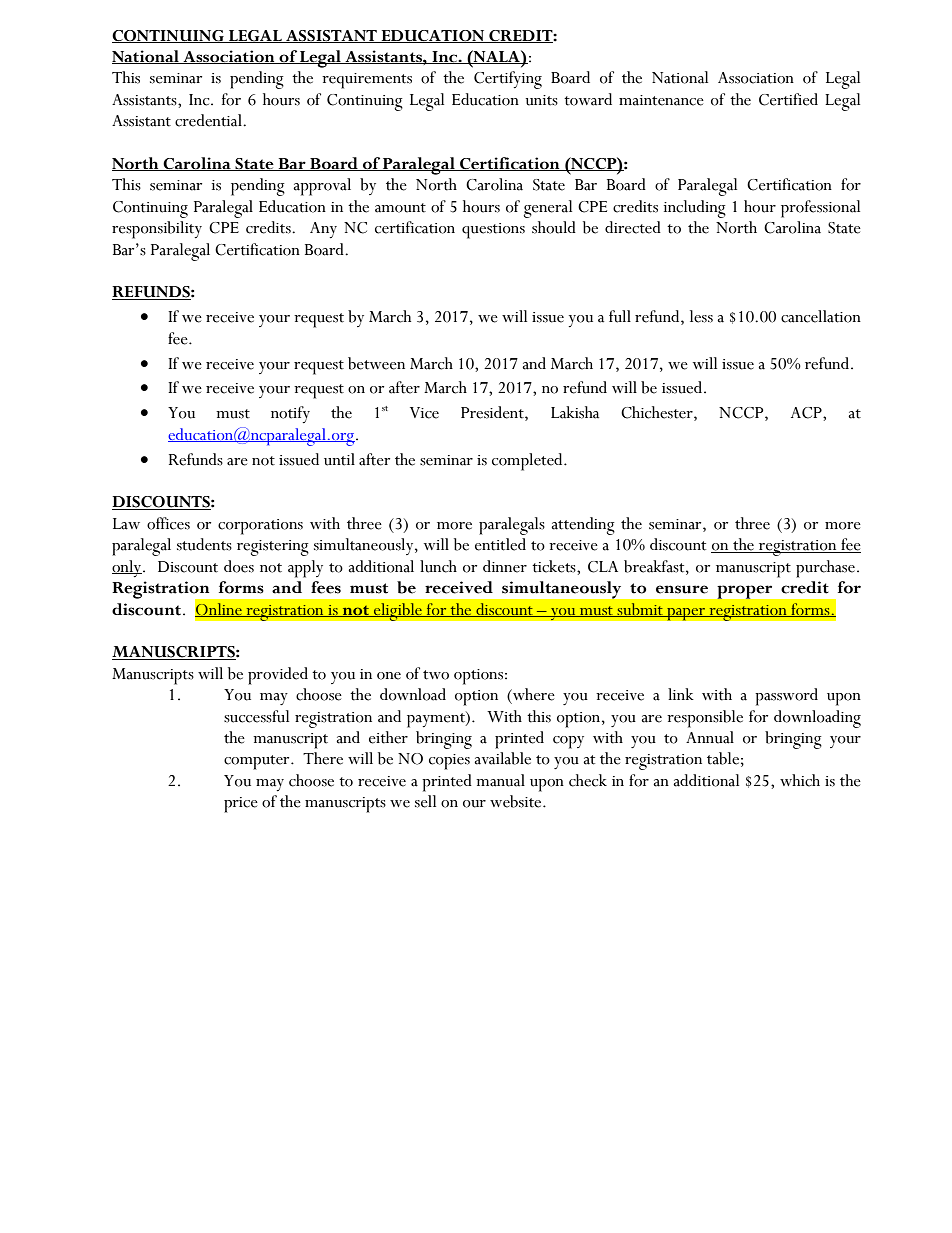 Image resolution: width=952 pixels, height=1233 pixels. Describe the element at coordinates (500, 780) in the page. I see `manual` at that location.
